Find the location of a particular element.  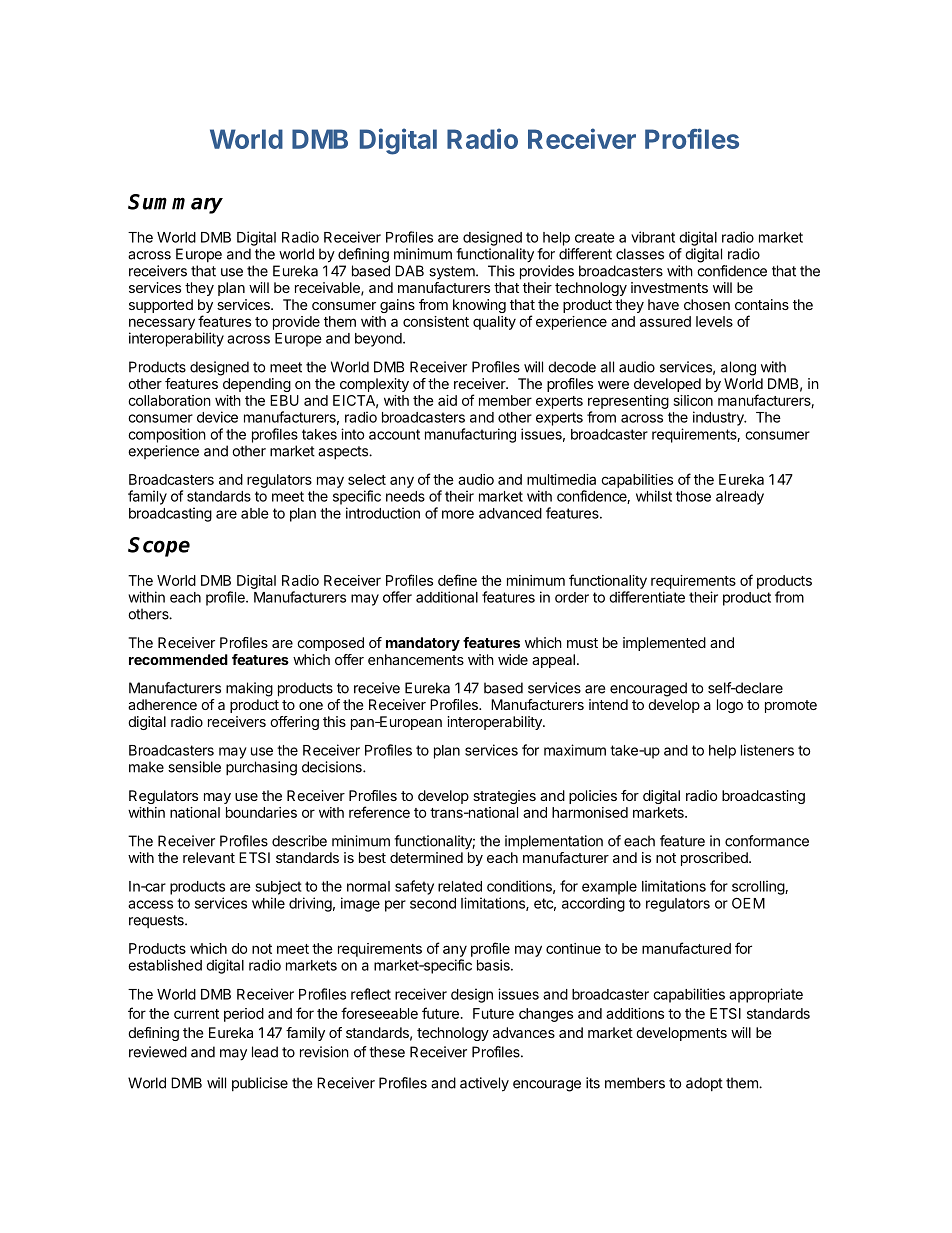

actively is located at coordinates (484, 1084).
